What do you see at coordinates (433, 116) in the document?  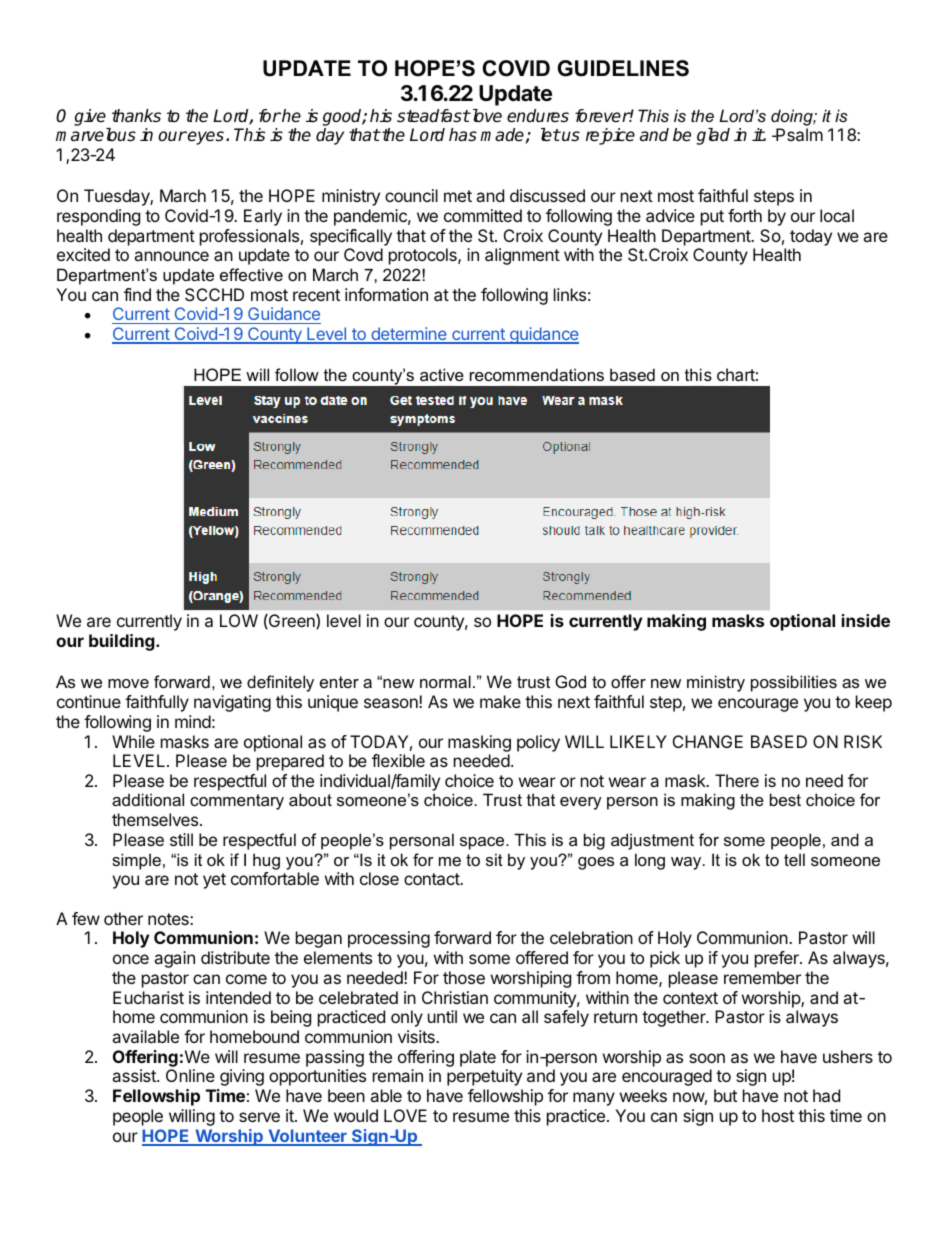 I see `steadfast` at bounding box center [433, 116].
